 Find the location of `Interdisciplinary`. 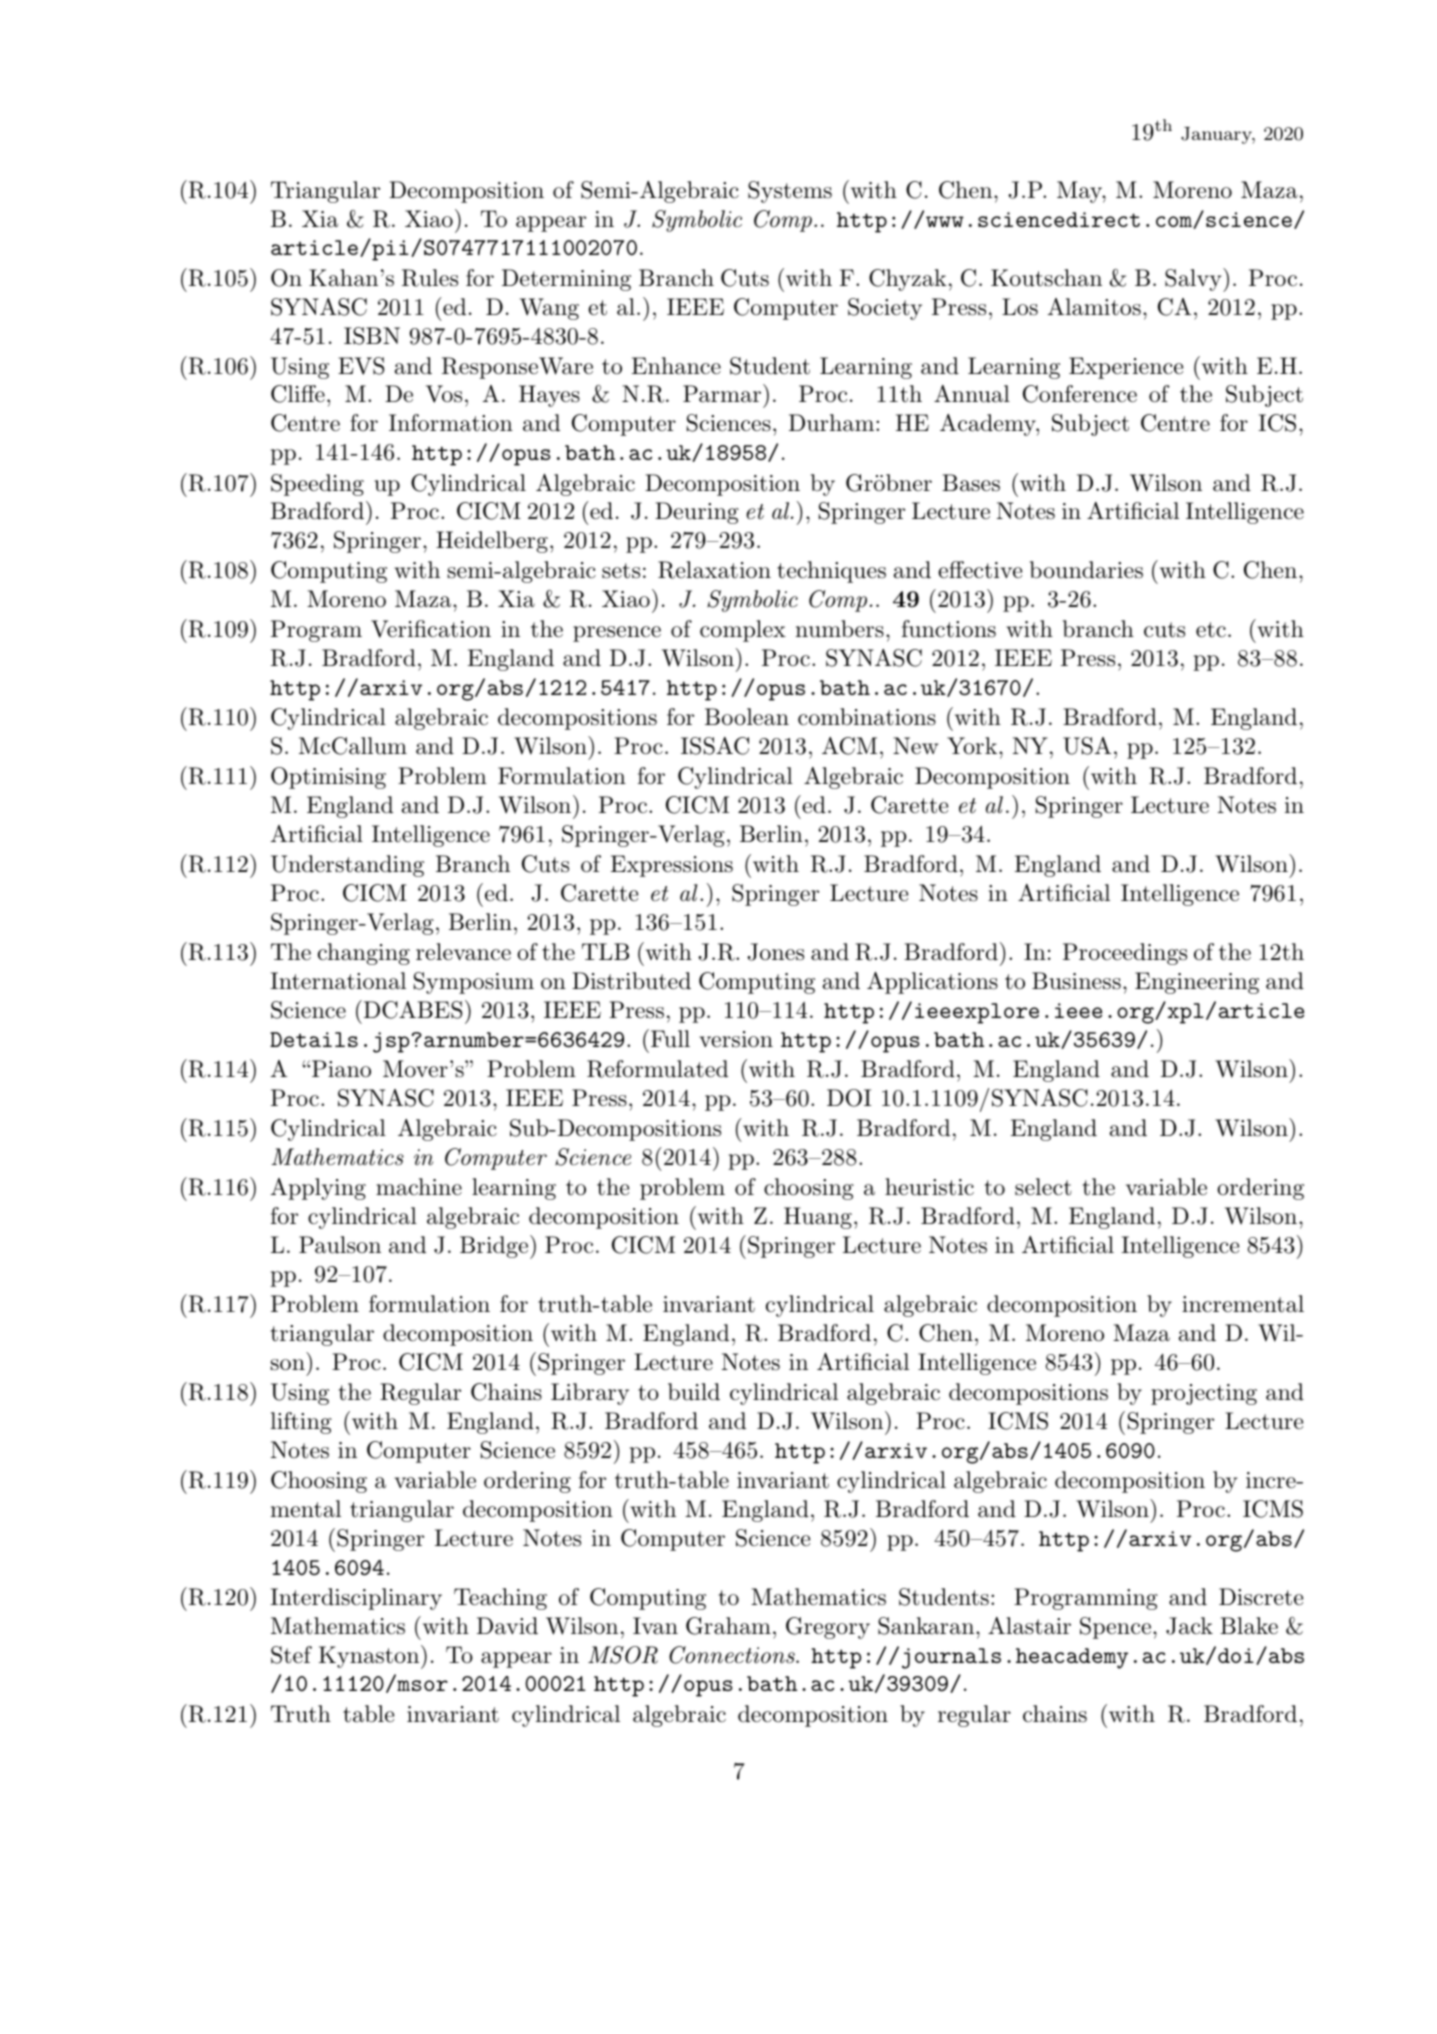

Interdisciplinary is located at coordinates (356, 1599).
